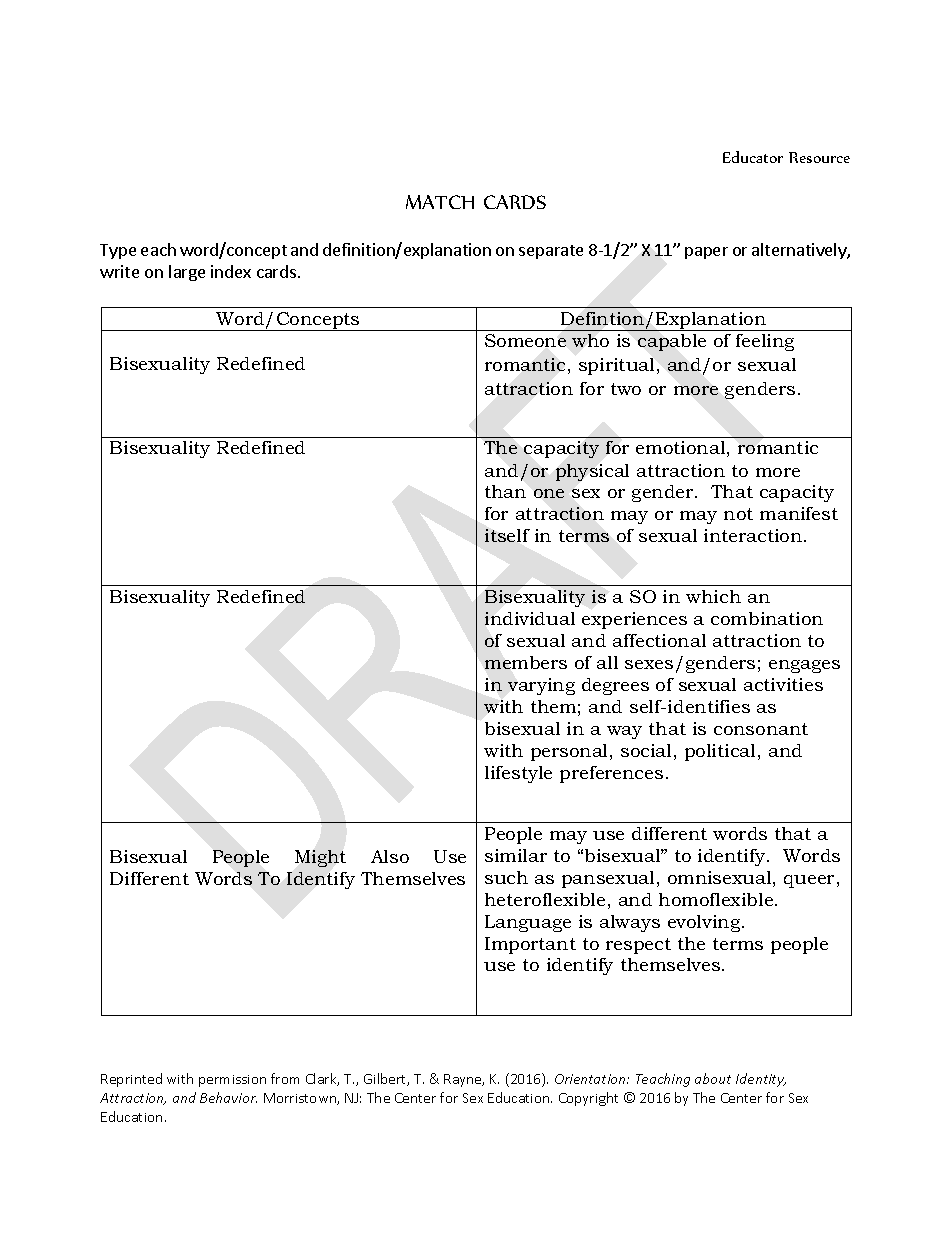 The height and width of the screenshot is (1233, 952). What do you see at coordinates (765, 342) in the screenshot?
I see `feeling` at bounding box center [765, 342].
